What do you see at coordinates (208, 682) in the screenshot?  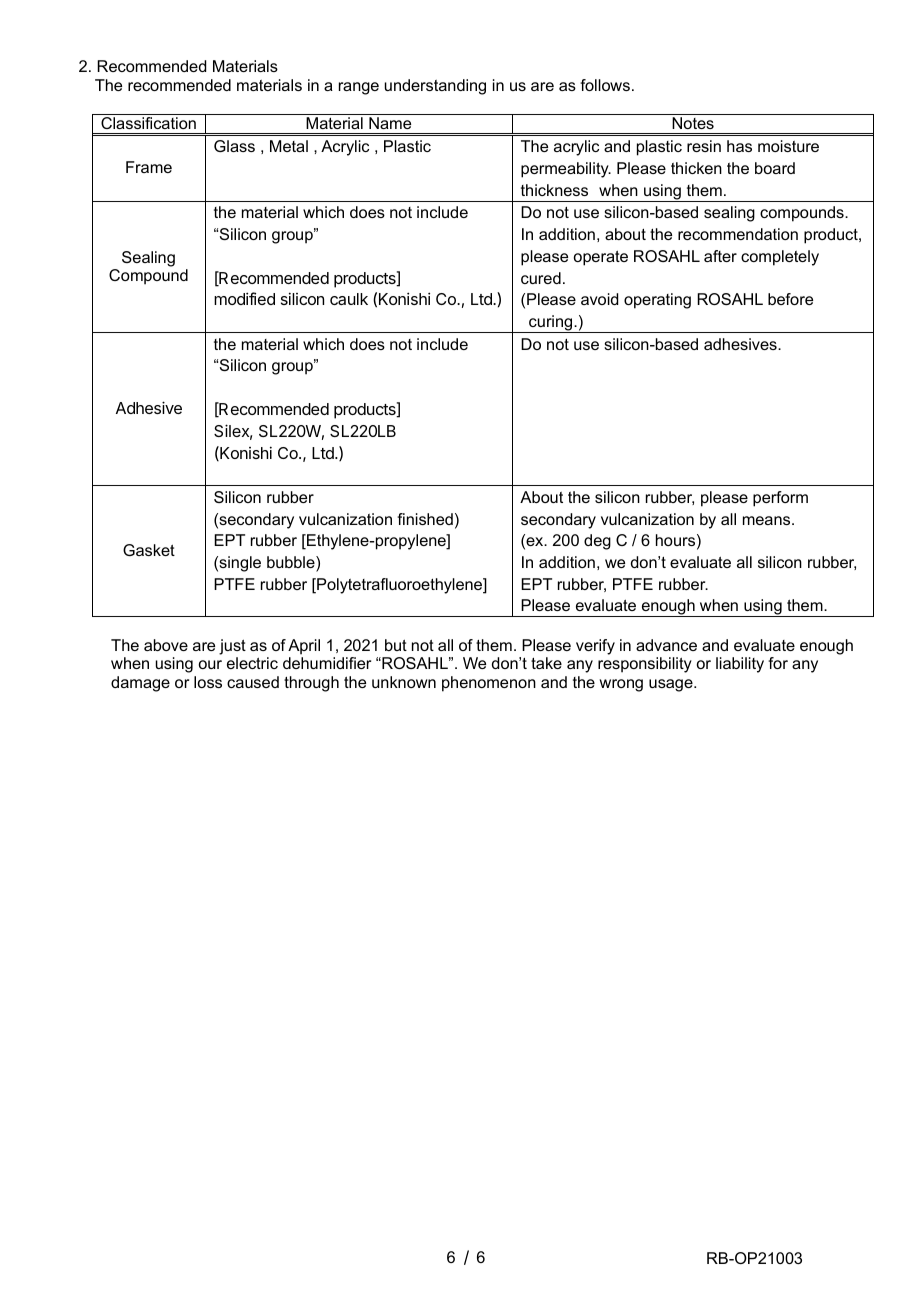 I see `loss` at bounding box center [208, 682].
